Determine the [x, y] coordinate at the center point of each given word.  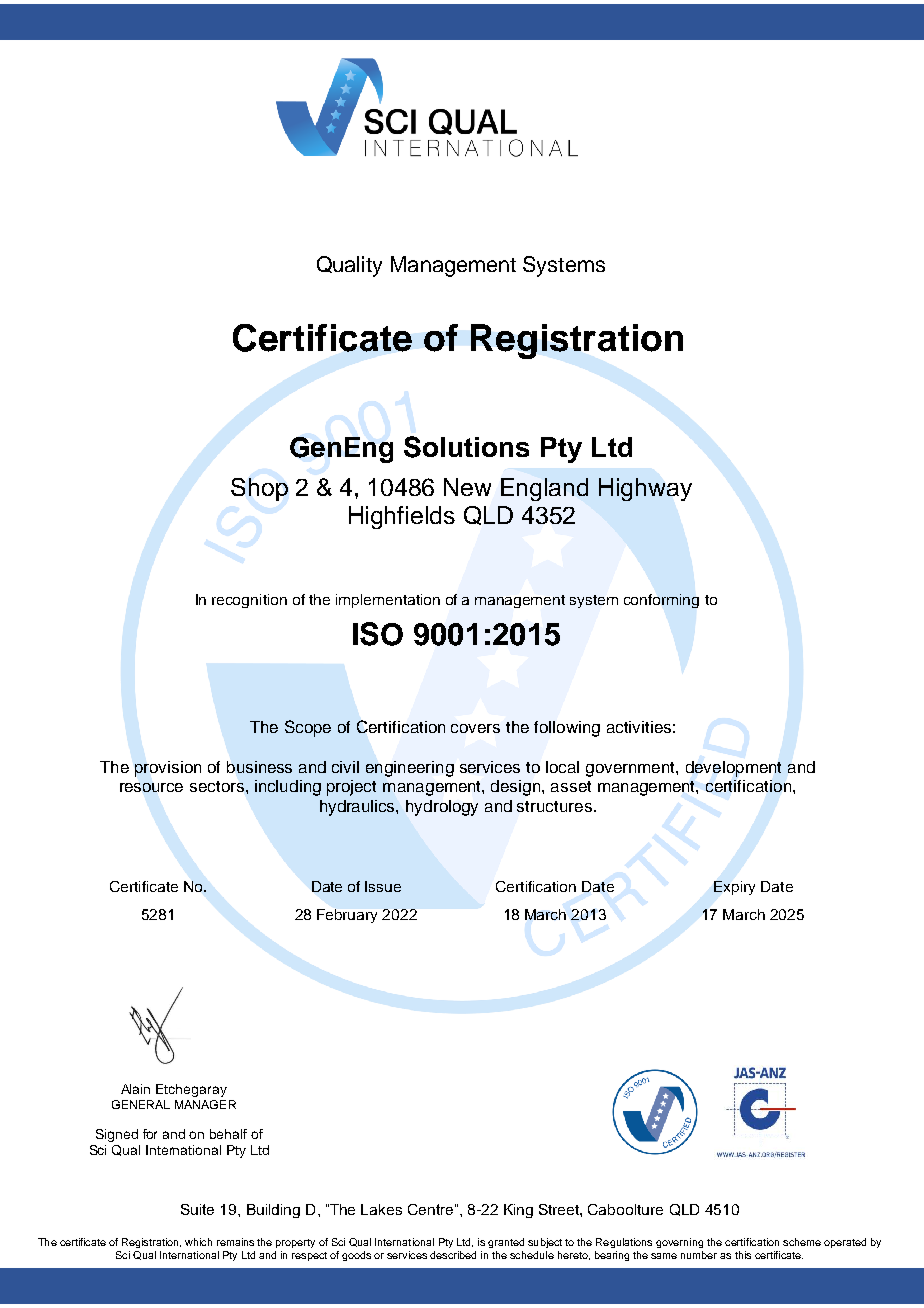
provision [168, 769]
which [198, 1242]
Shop [259, 489]
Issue [383, 886]
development [733, 769]
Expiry [734, 888]
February [347, 916]
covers [475, 728]
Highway [645, 489]
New [467, 487]
